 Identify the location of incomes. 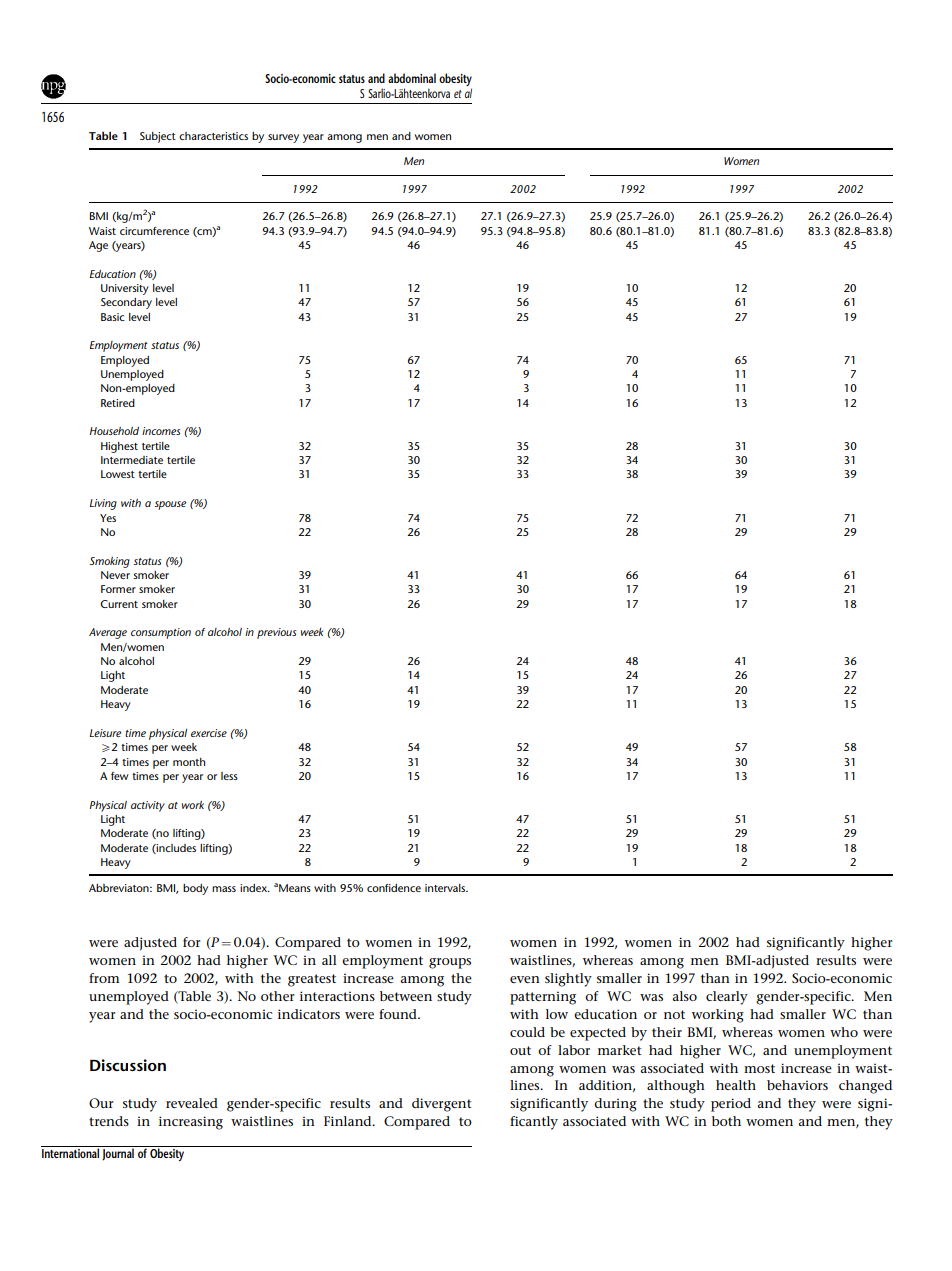
(161, 431).
